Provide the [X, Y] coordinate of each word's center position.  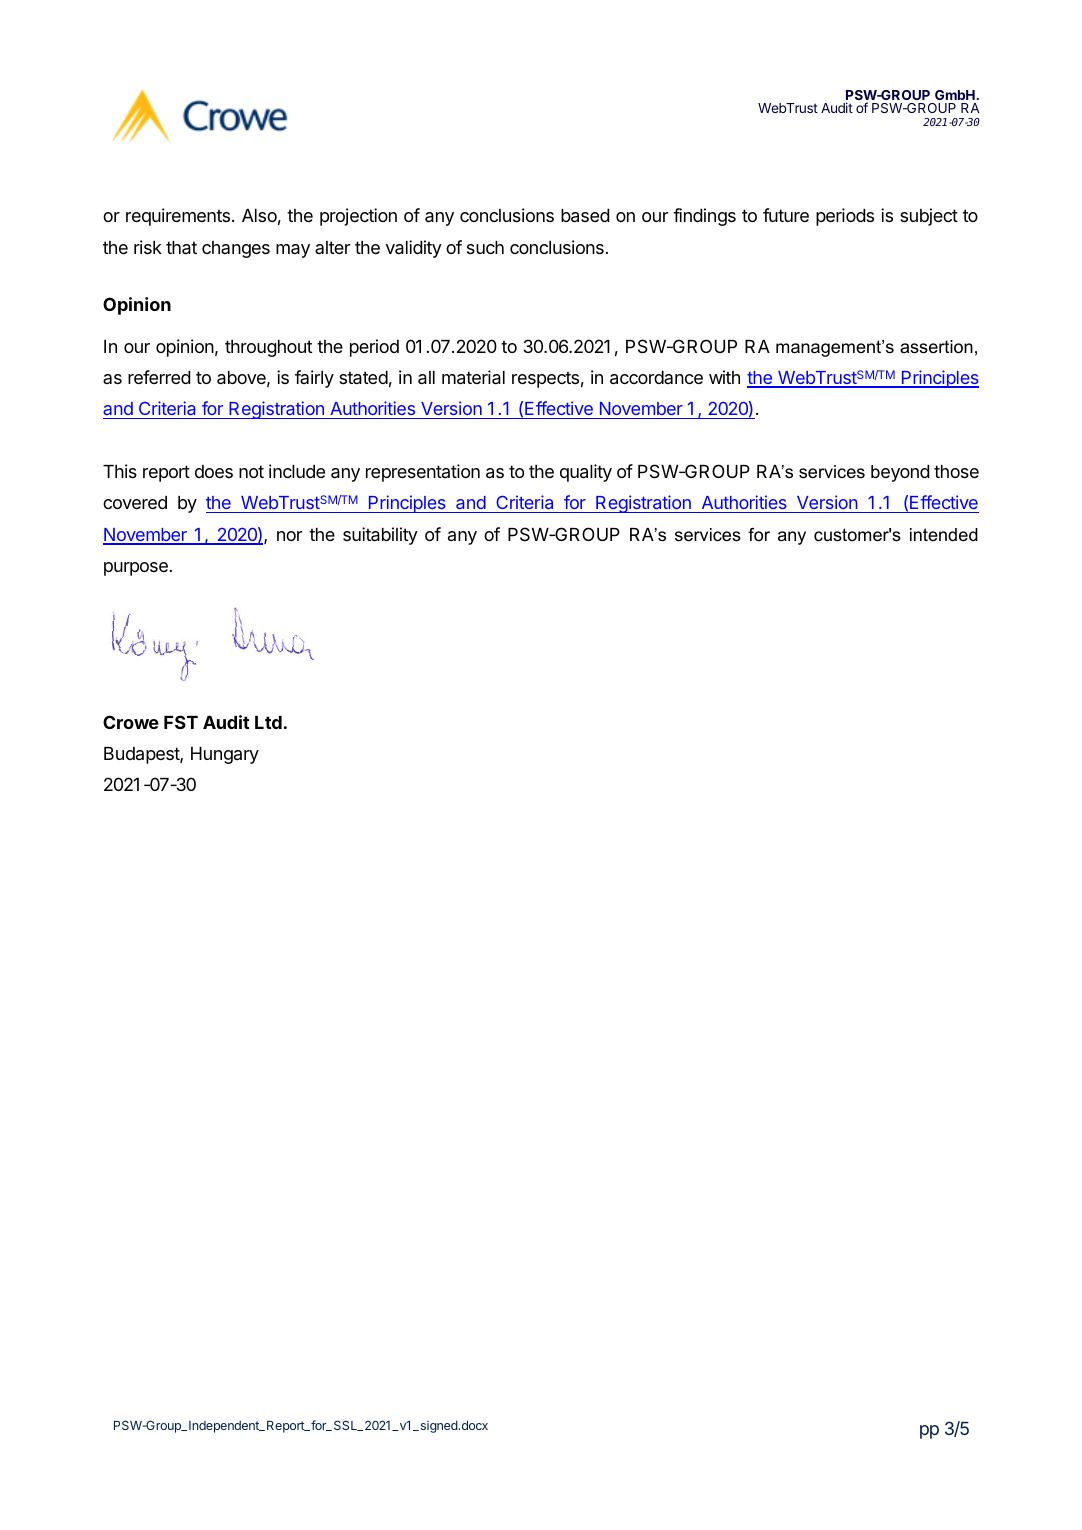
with [724, 377]
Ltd [268, 722]
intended [944, 534]
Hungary [225, 755]
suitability [380, 536]
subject [929, 217]
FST [181, 722]
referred [159, 377]
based [585, 216]
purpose [136, 569]
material [473, 377]
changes [236, 249]
